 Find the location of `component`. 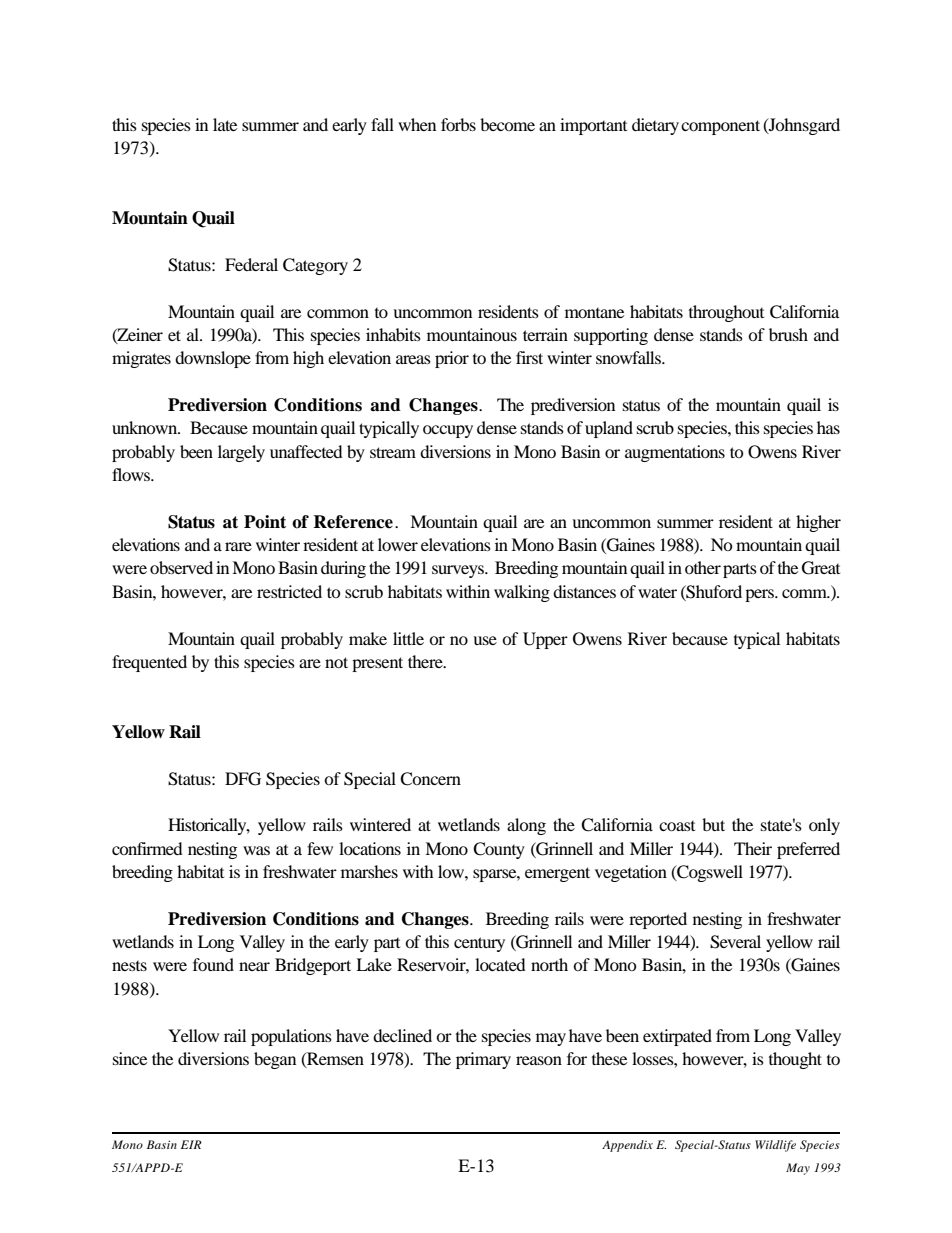

component is located at coordinates (720, 127).
